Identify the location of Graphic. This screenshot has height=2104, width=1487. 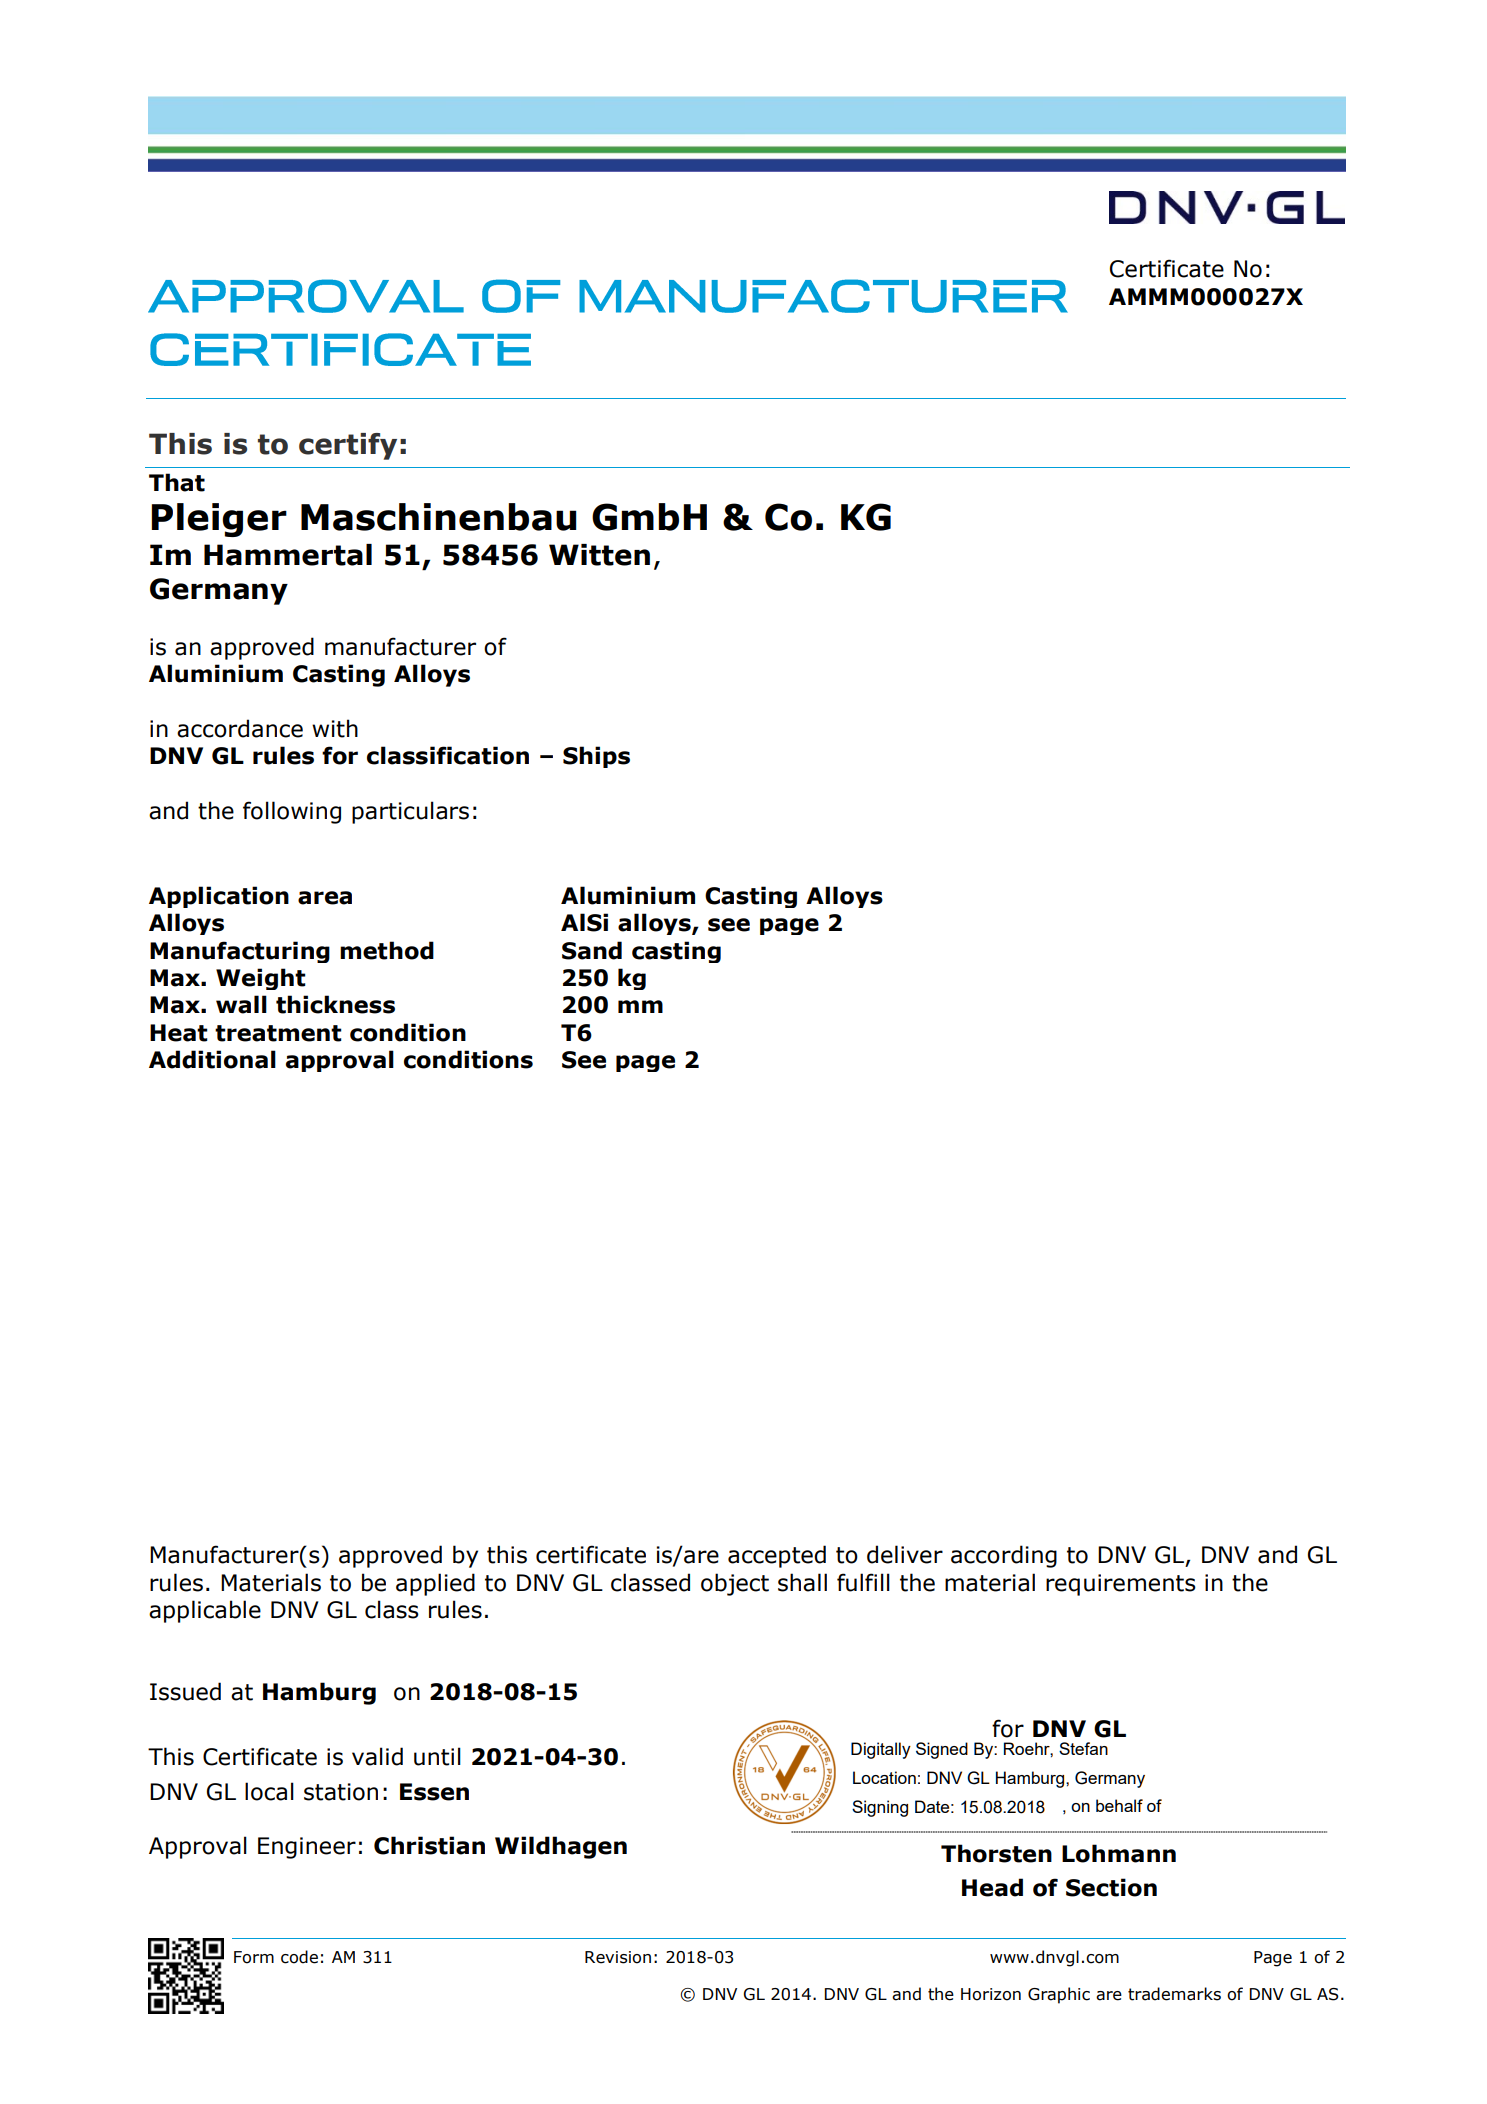
(1059, 1995).
